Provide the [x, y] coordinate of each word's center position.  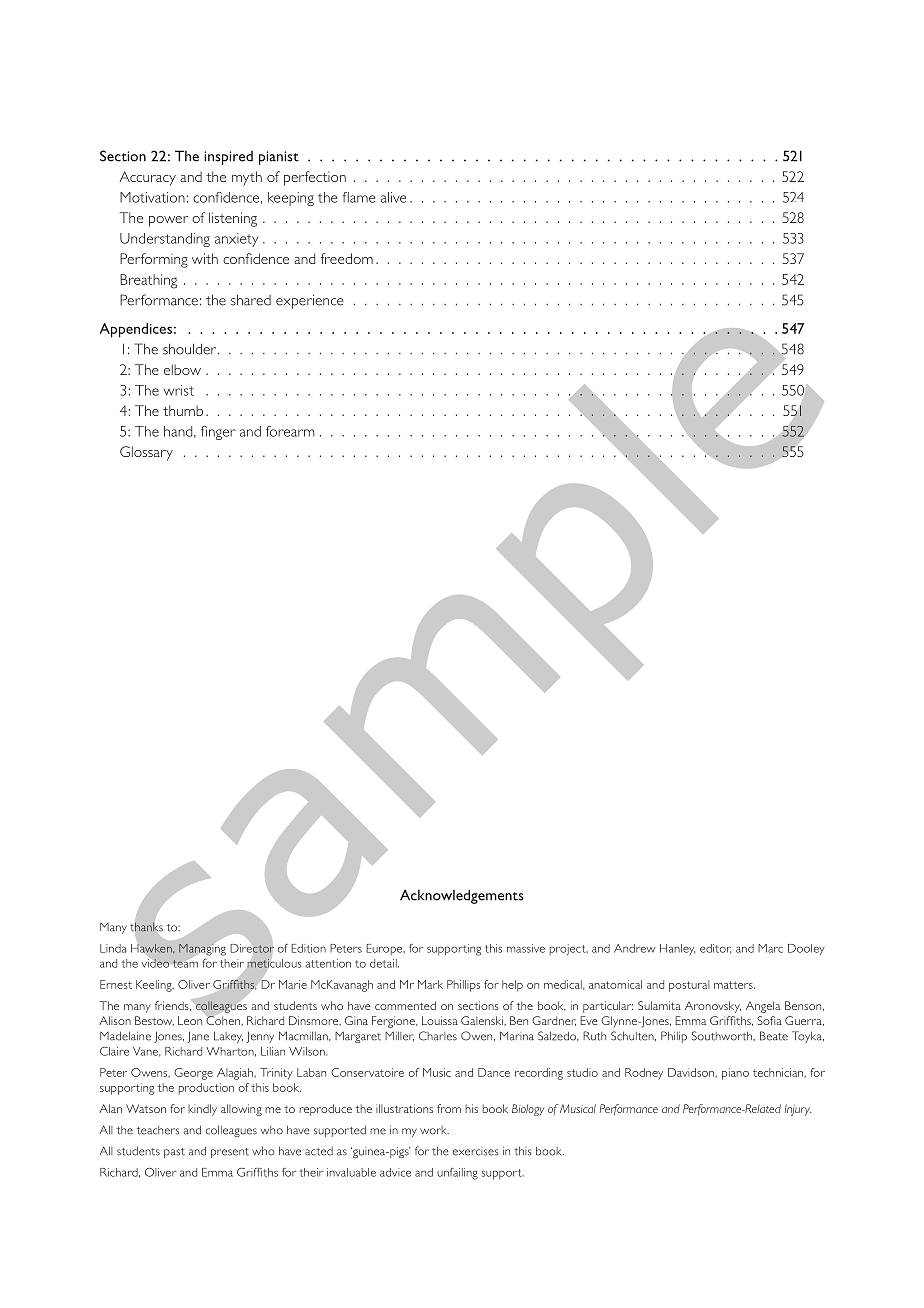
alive [394, 197]
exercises [475, 1151]
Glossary [146, 453]
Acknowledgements [462, 896]
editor [715, 949]
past [174, 1153]
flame [359, 197]
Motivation [152, 197]
